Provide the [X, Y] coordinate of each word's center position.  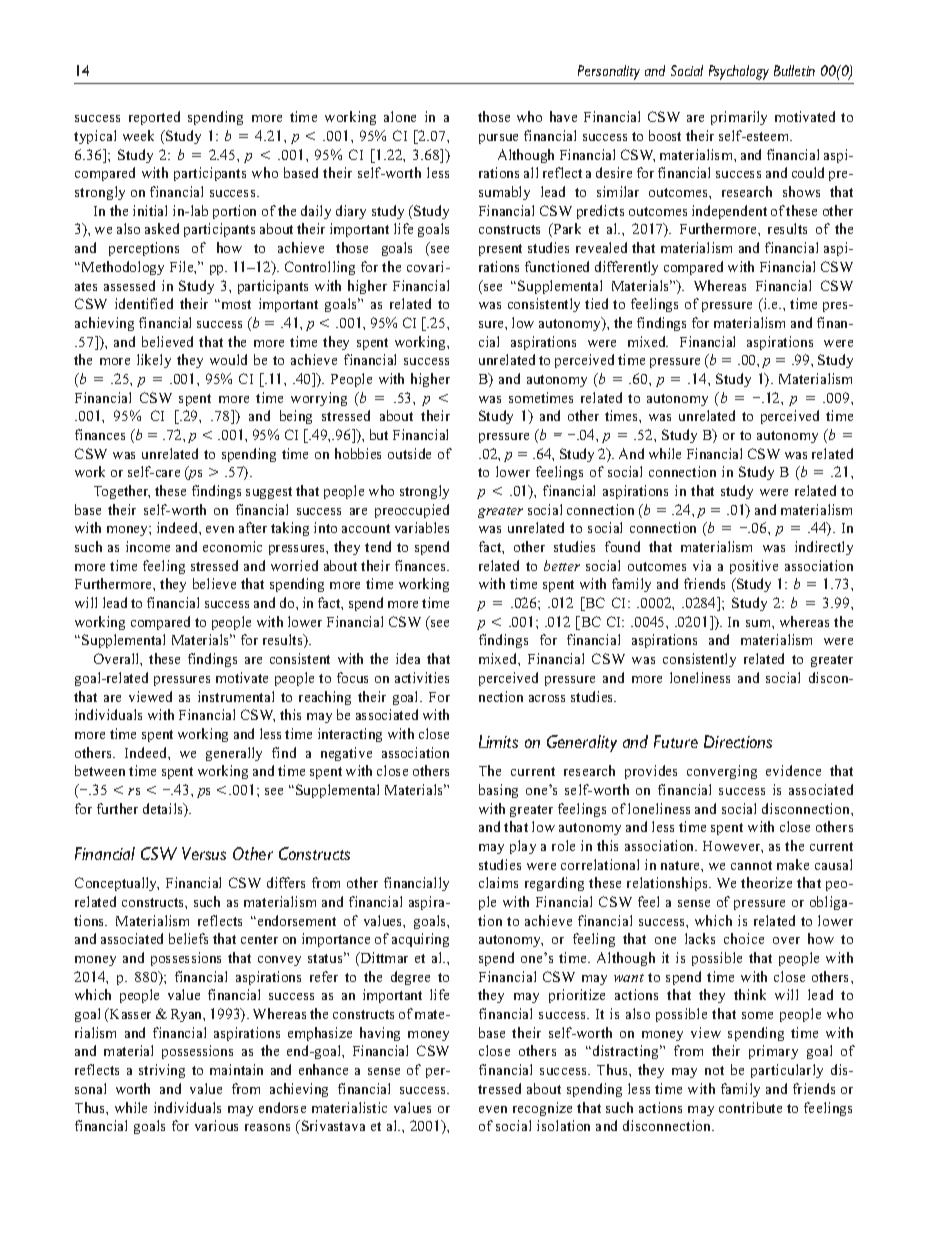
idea [408, 658]
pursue [498, 139]
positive [754, 567]
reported [154, 118]
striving [162, 1071]
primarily [739, 118]
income [148, 546]
